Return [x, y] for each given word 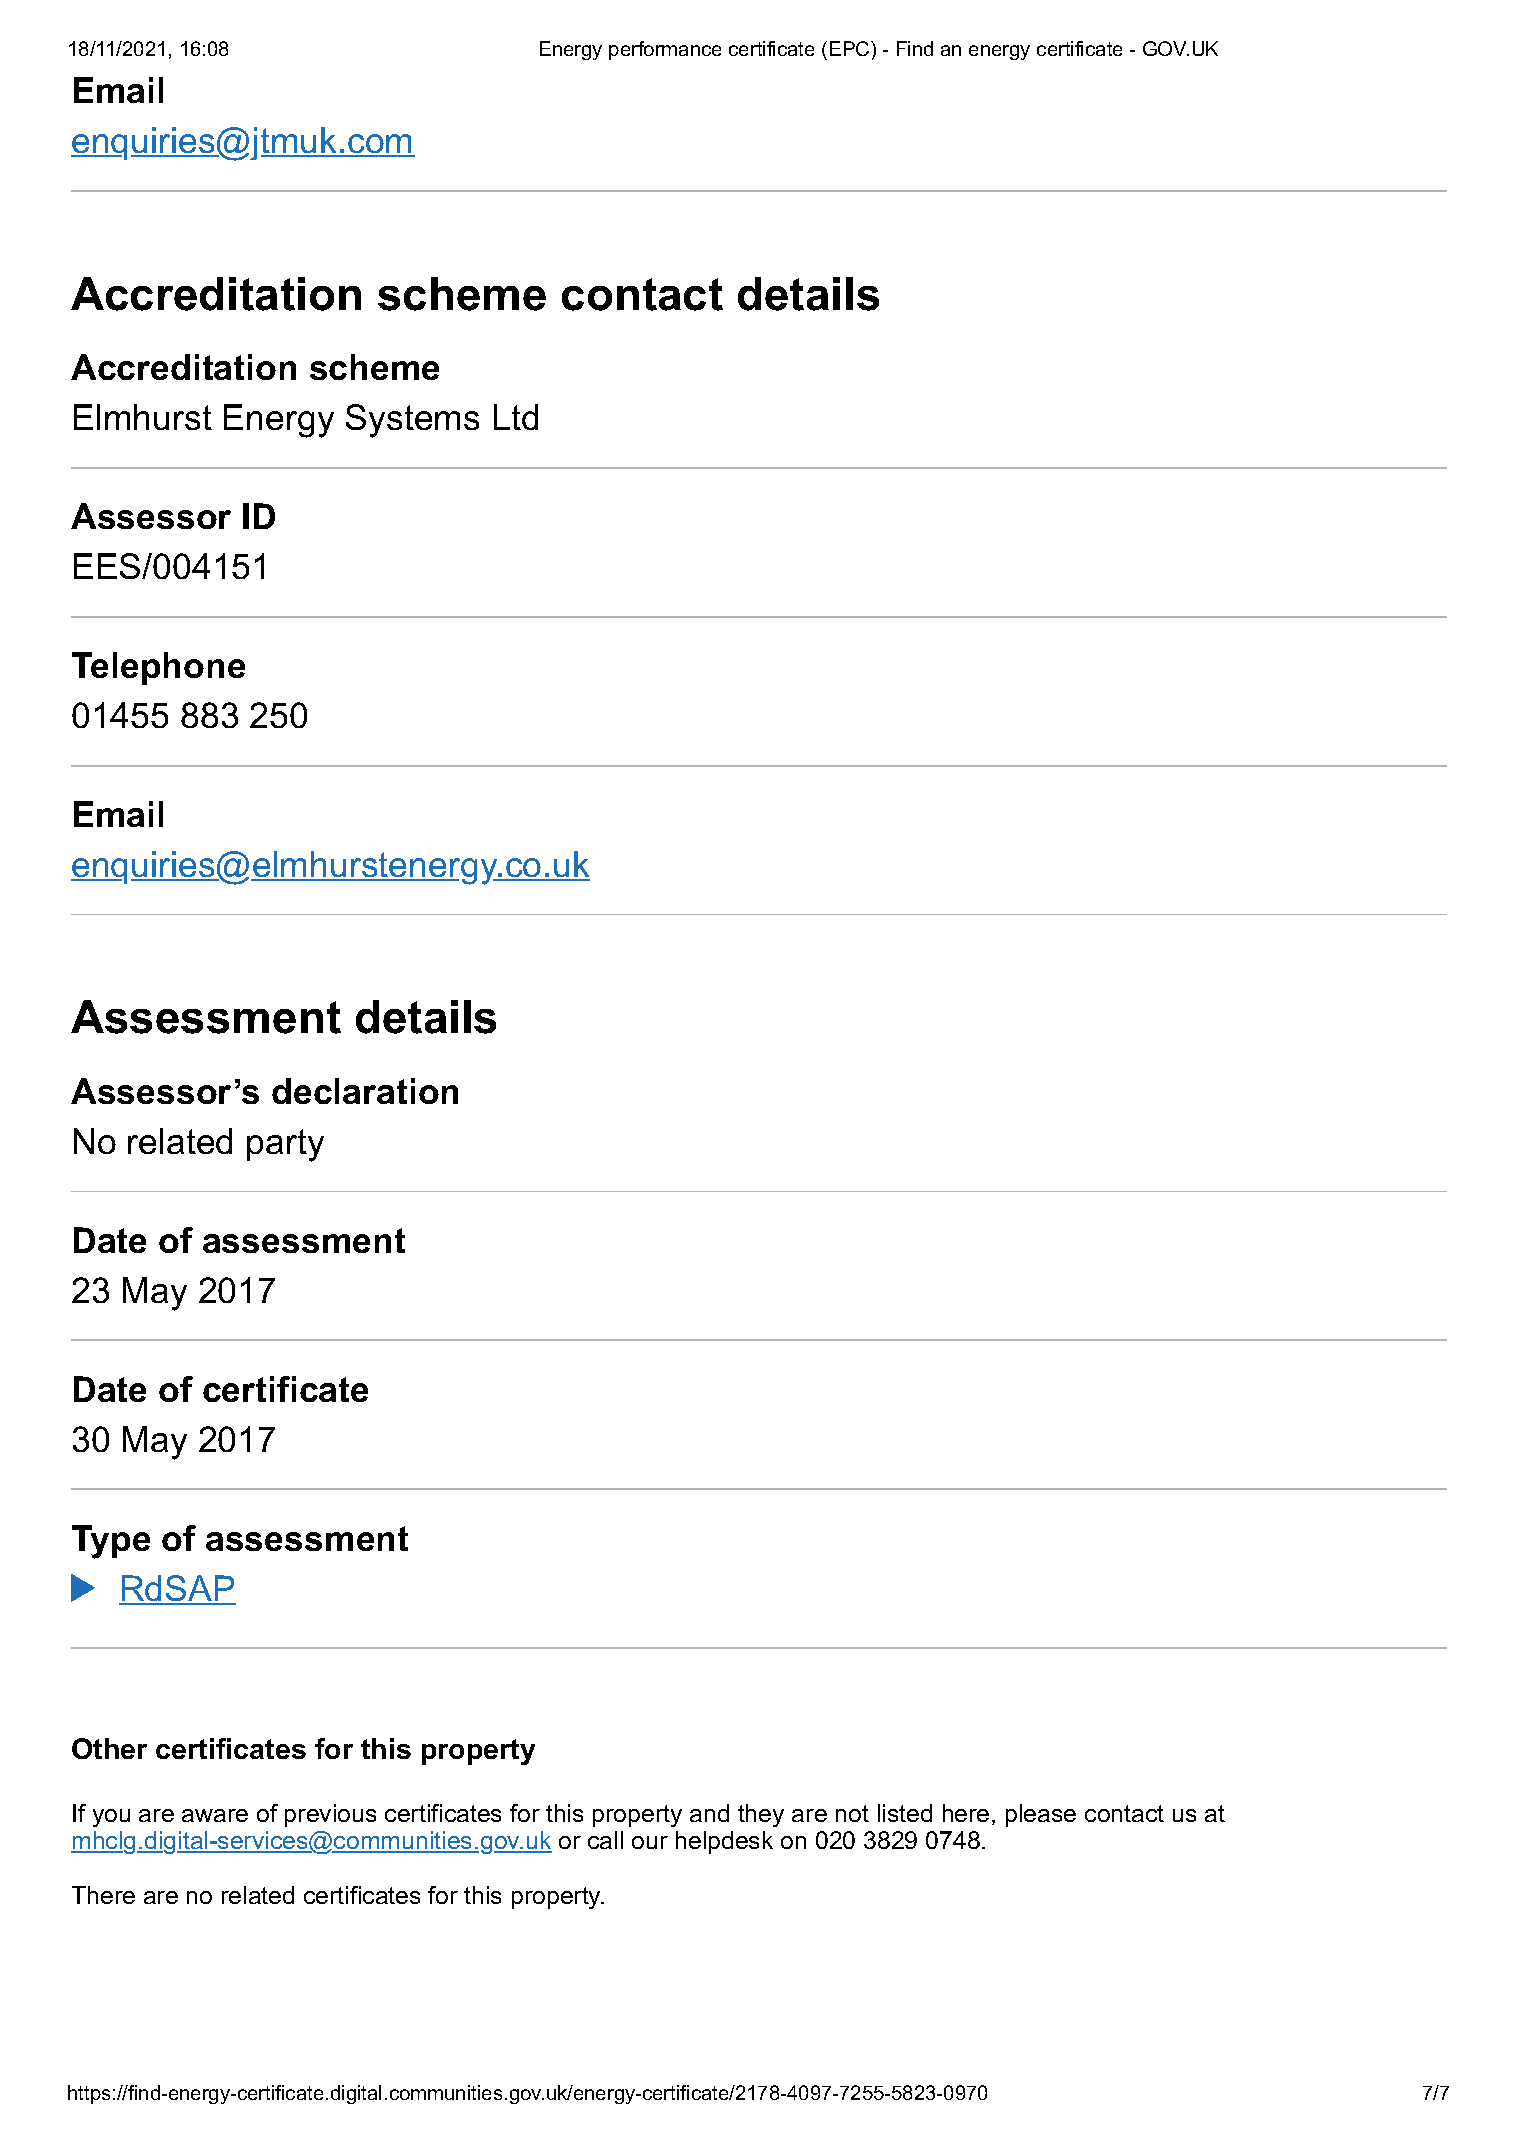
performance [665, 50]
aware [215, 1815]
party [285, 1145]
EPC [851, 48]
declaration [365, 1091]
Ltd [516, 417]
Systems [412, 421]
